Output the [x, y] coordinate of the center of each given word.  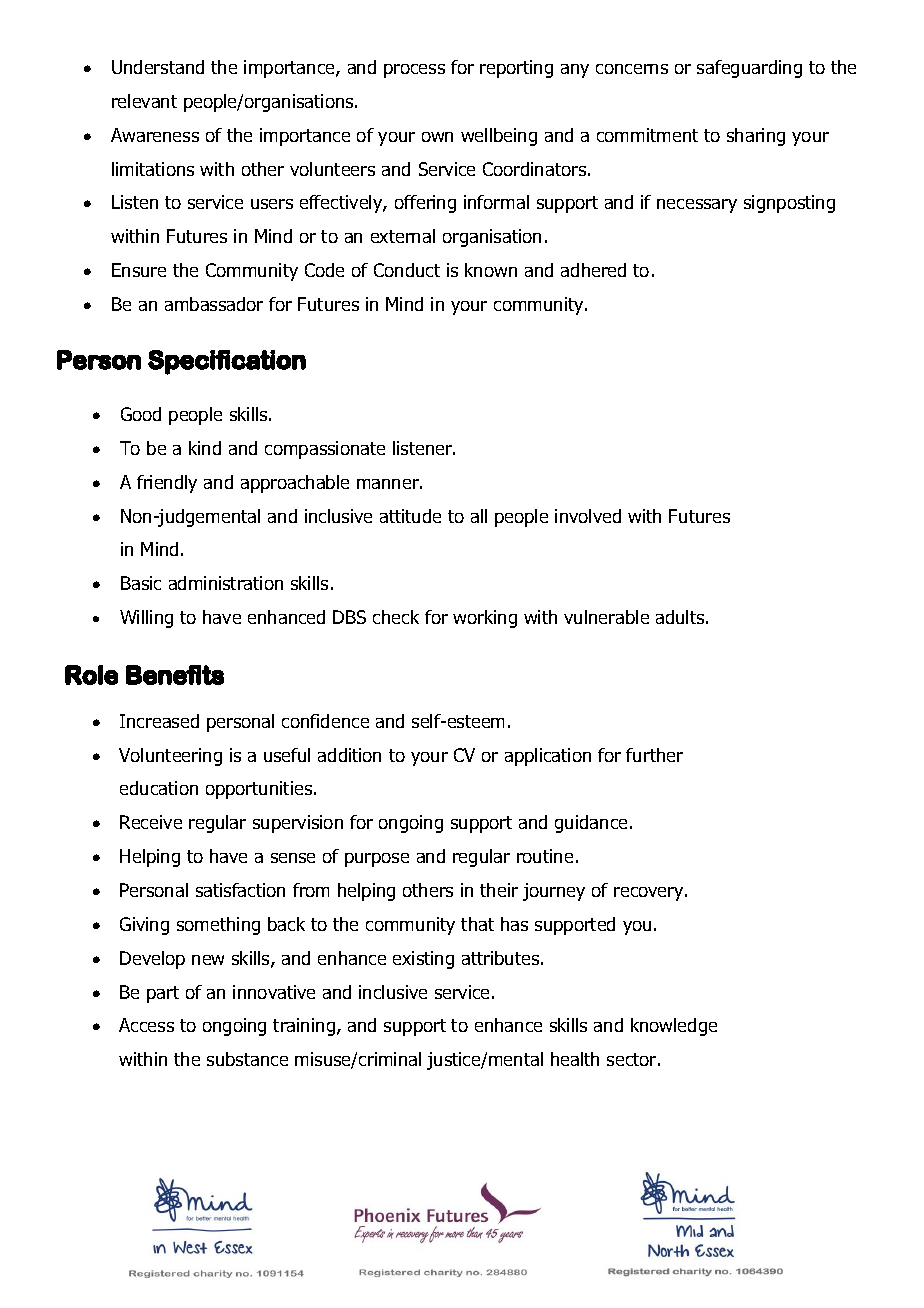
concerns [632, 69]
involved [588, 516]
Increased [159, 721]
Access [146, 1025]
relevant [144, 101]
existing [423, 960]
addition [349, 755]
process [414, 71]
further [654, 755]
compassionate [325, 450]
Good [141, 414]
